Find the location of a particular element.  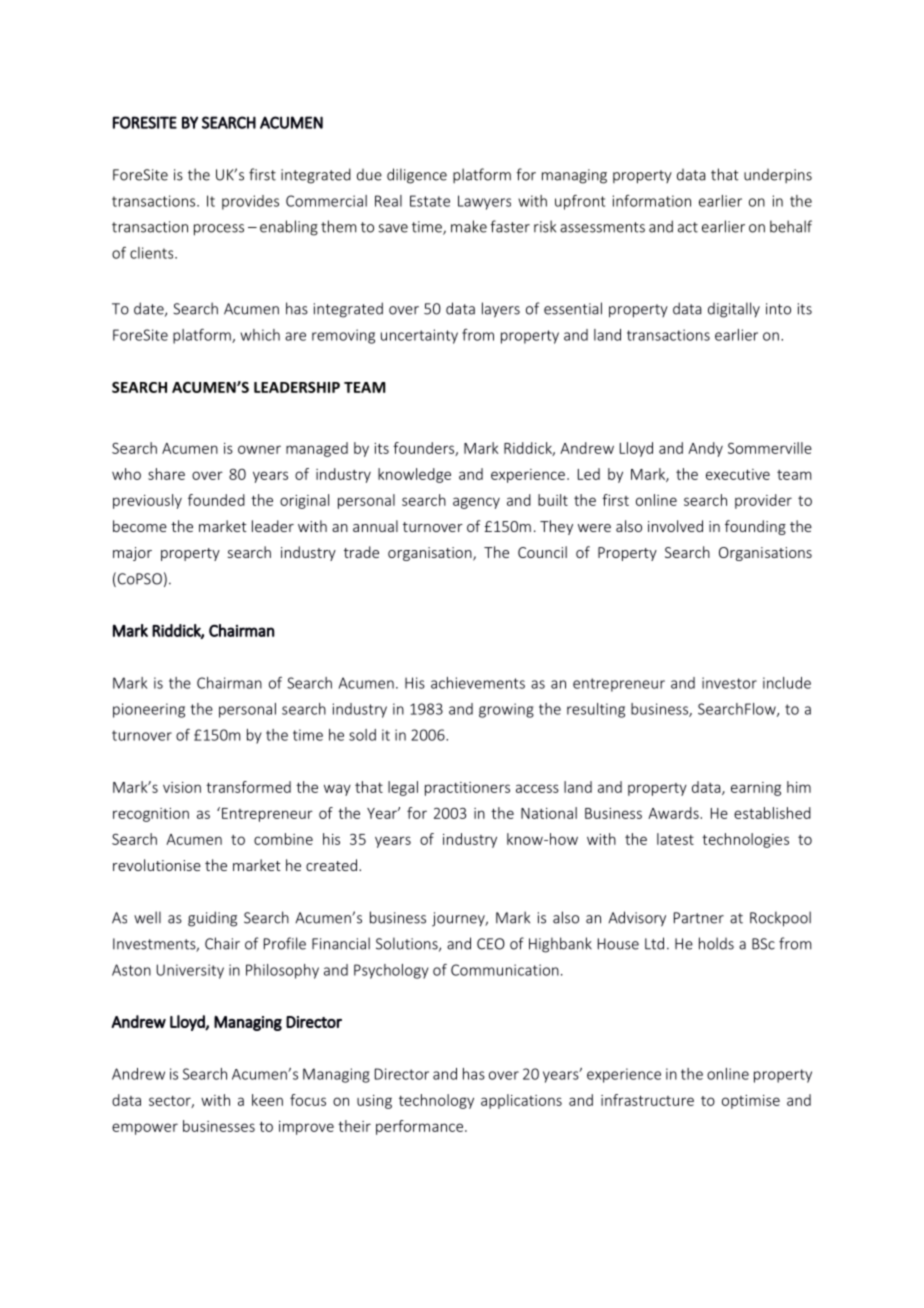

CEO is located at coordinates (491, 944).
